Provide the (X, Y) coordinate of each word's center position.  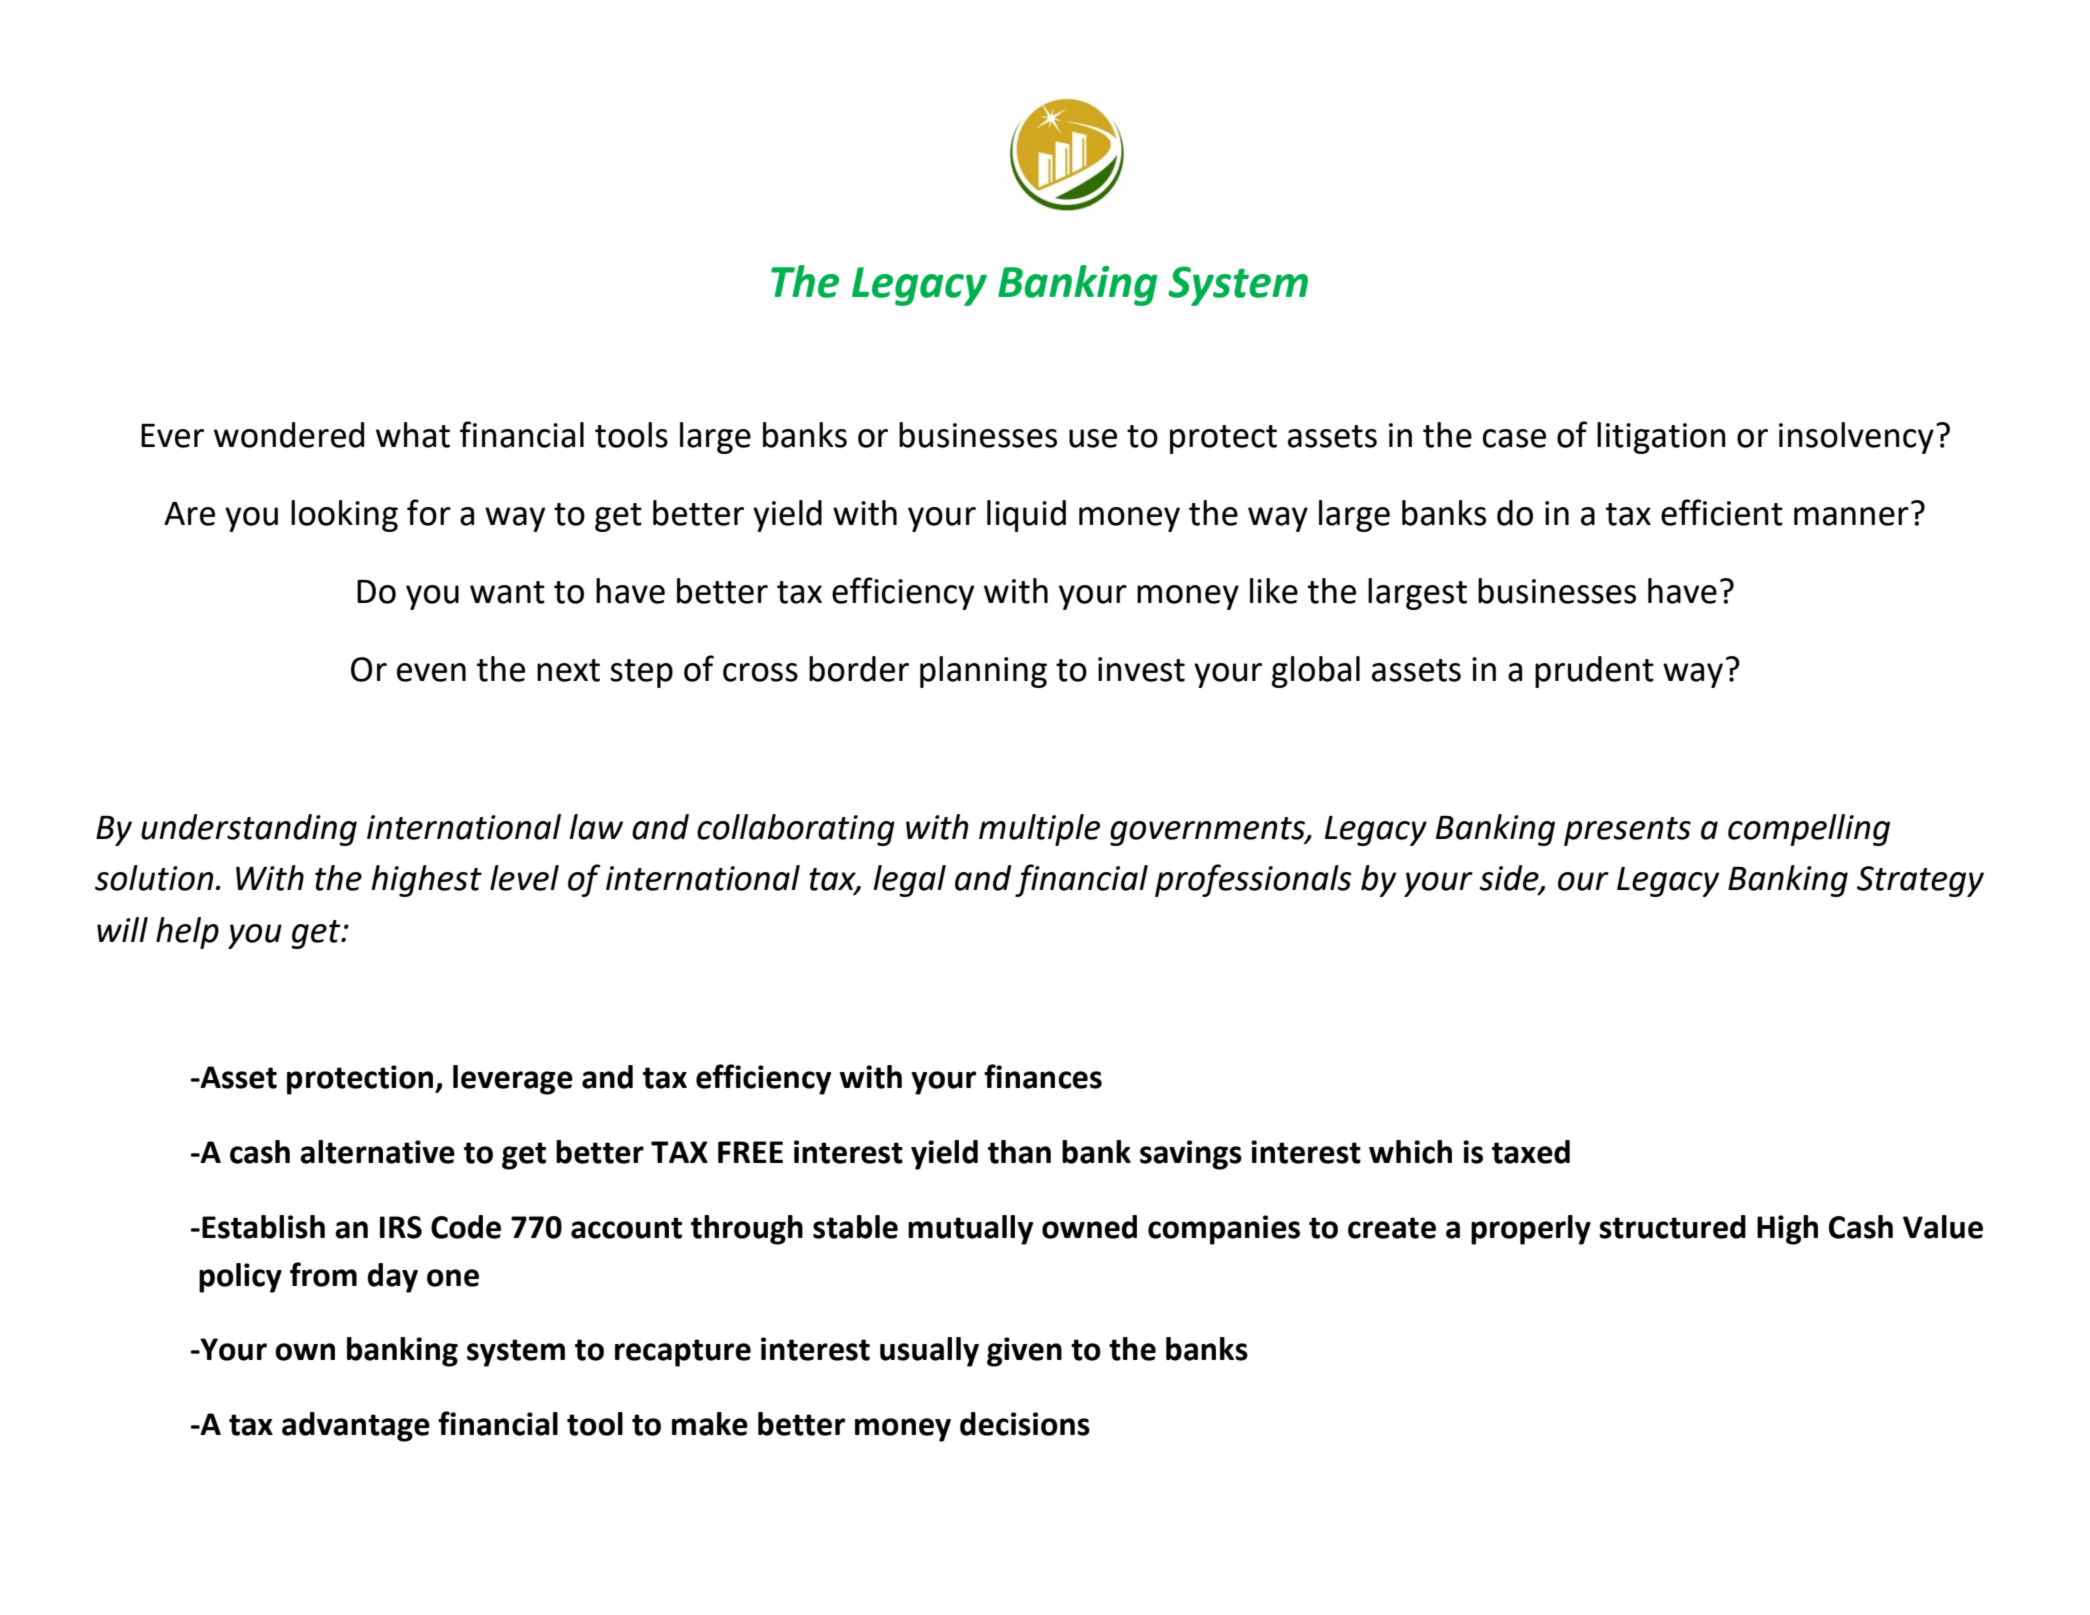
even (431, 672)
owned (1089, 1227)
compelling (1809, 830)
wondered (289, 435)
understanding (249, 830)
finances (1043, 1076)
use (1093, 438)
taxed (1531, 1152)
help (187, 933)
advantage (356, 1427)
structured (1672, 1227)
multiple (1039, 830)
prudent (1594, 672)
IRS (401, 1227)
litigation (1661, 438)
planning (983, 672)
